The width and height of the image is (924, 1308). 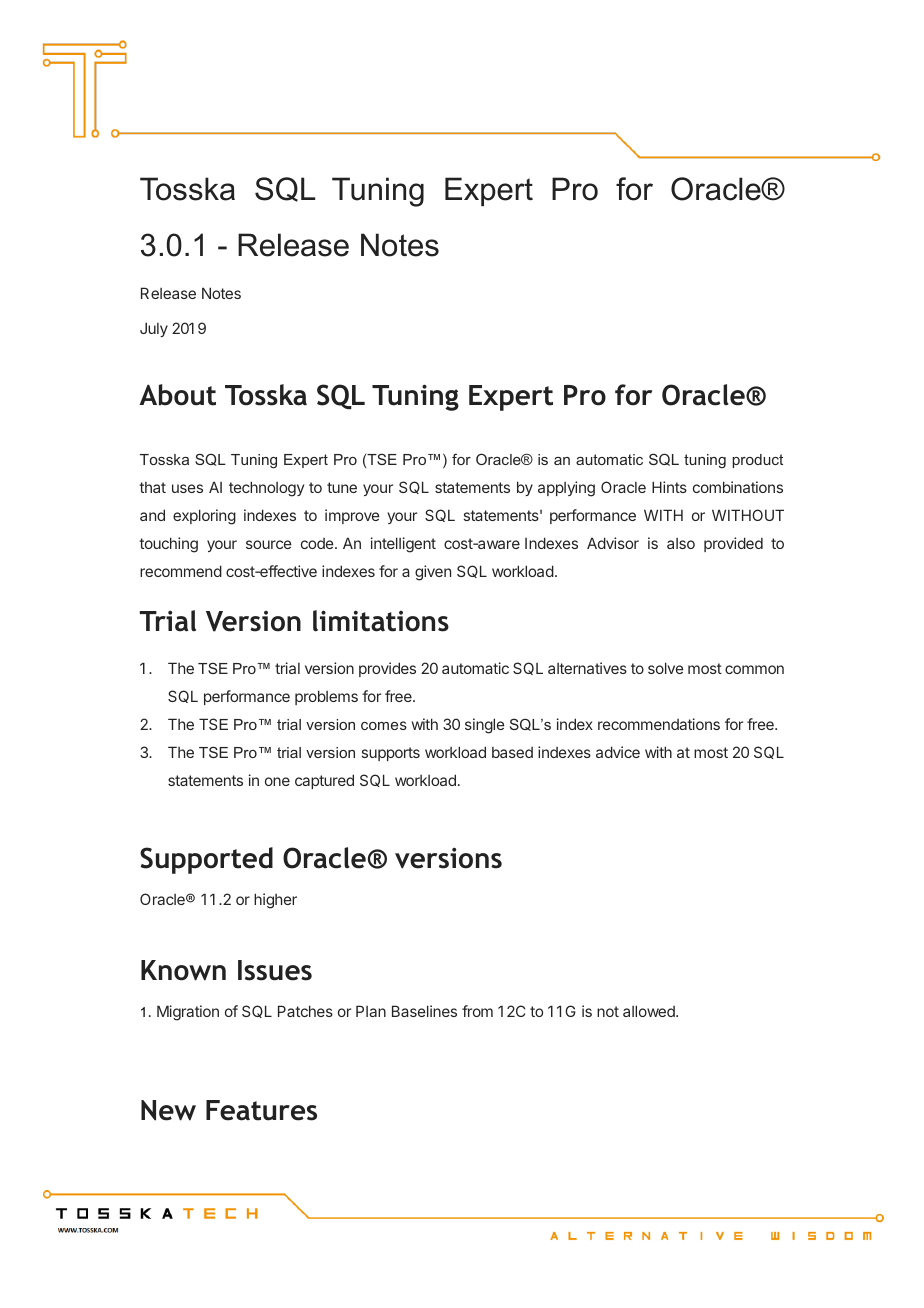 What do you see at coordinates (403, 545) in the image?
I see `intelligent` at bounding box center [403, 545].
